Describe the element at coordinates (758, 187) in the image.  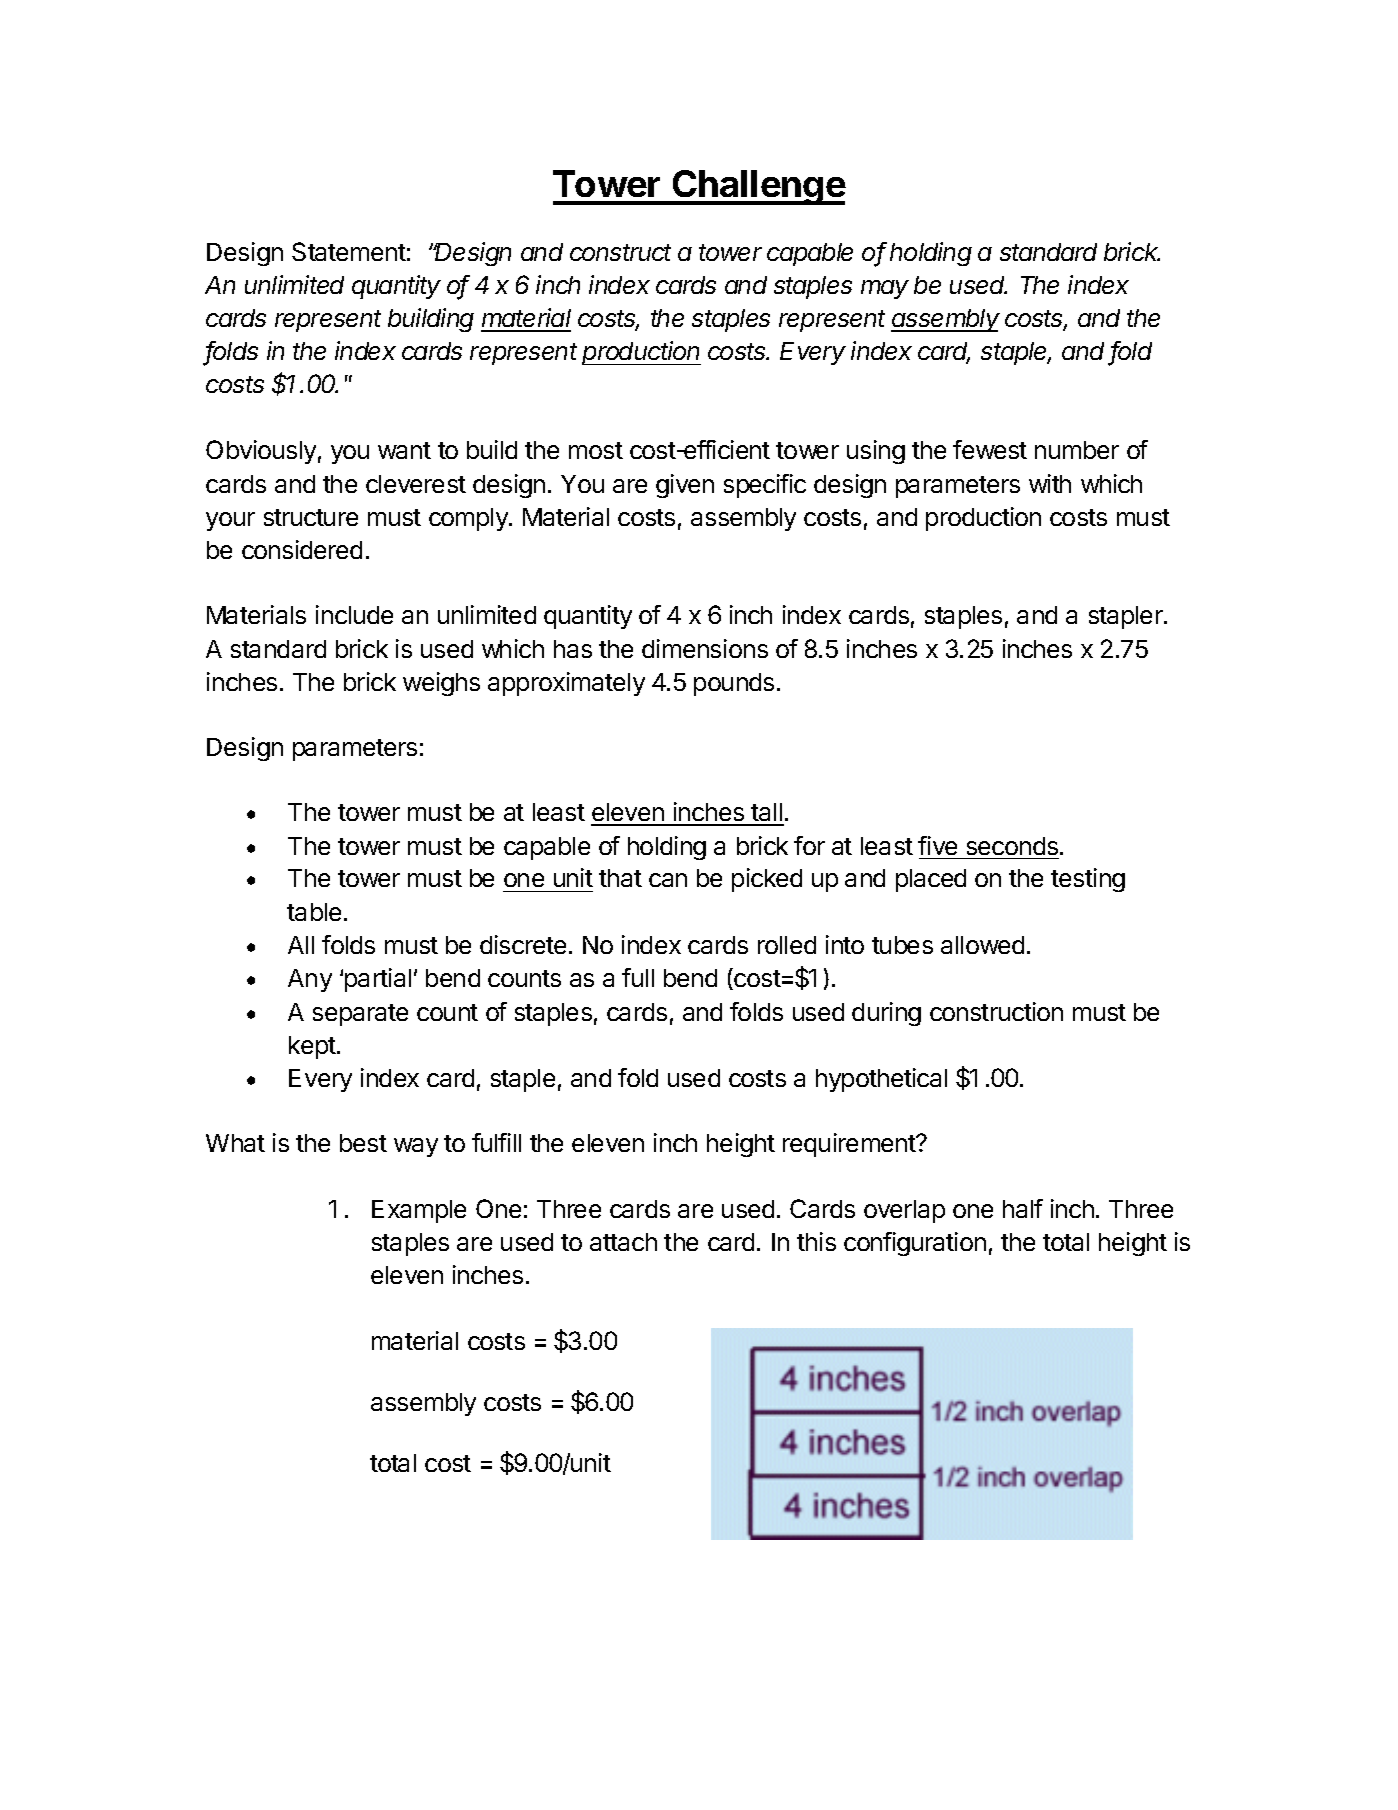
I see `Challenge` at that location.
